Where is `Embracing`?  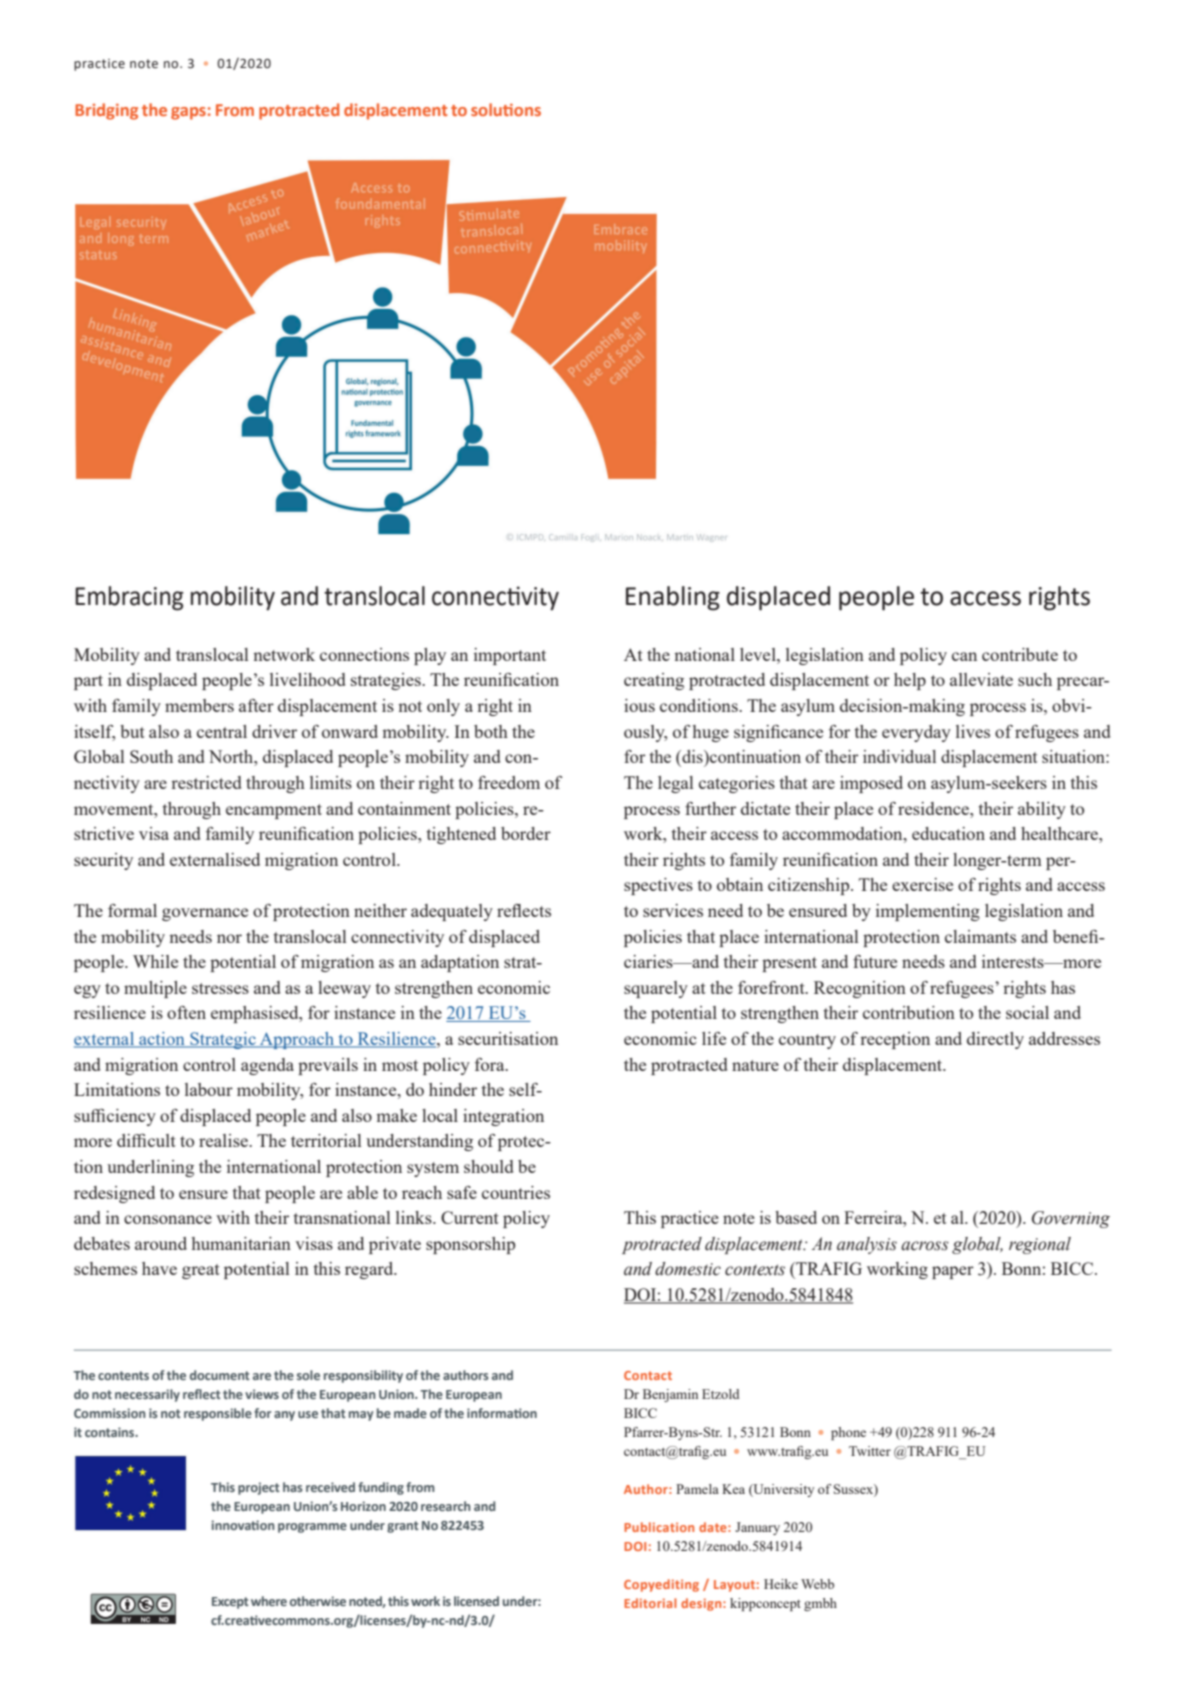 Embracing is located at coordinates (129, 598).
